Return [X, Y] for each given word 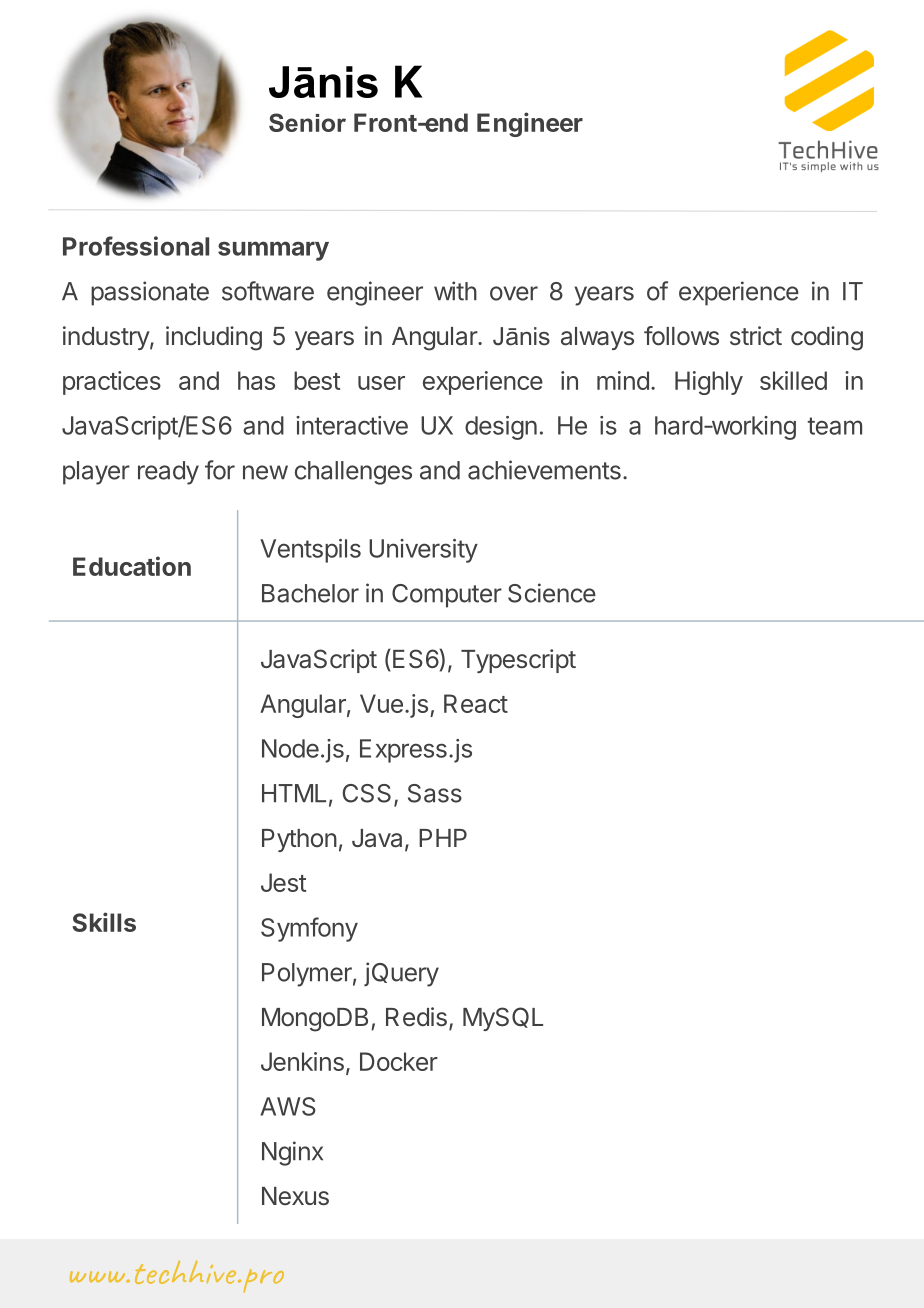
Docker [399, 1061]
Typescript [518, 661]
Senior [307, 122]
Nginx [292, 1153]
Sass [435, 793]
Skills [104, 922]
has [256, 380]
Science [552, 593]
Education [132, 566]
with [455, 291]
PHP [443, 838]
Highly [709, 383]
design [501, 428]
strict [756, 335]
